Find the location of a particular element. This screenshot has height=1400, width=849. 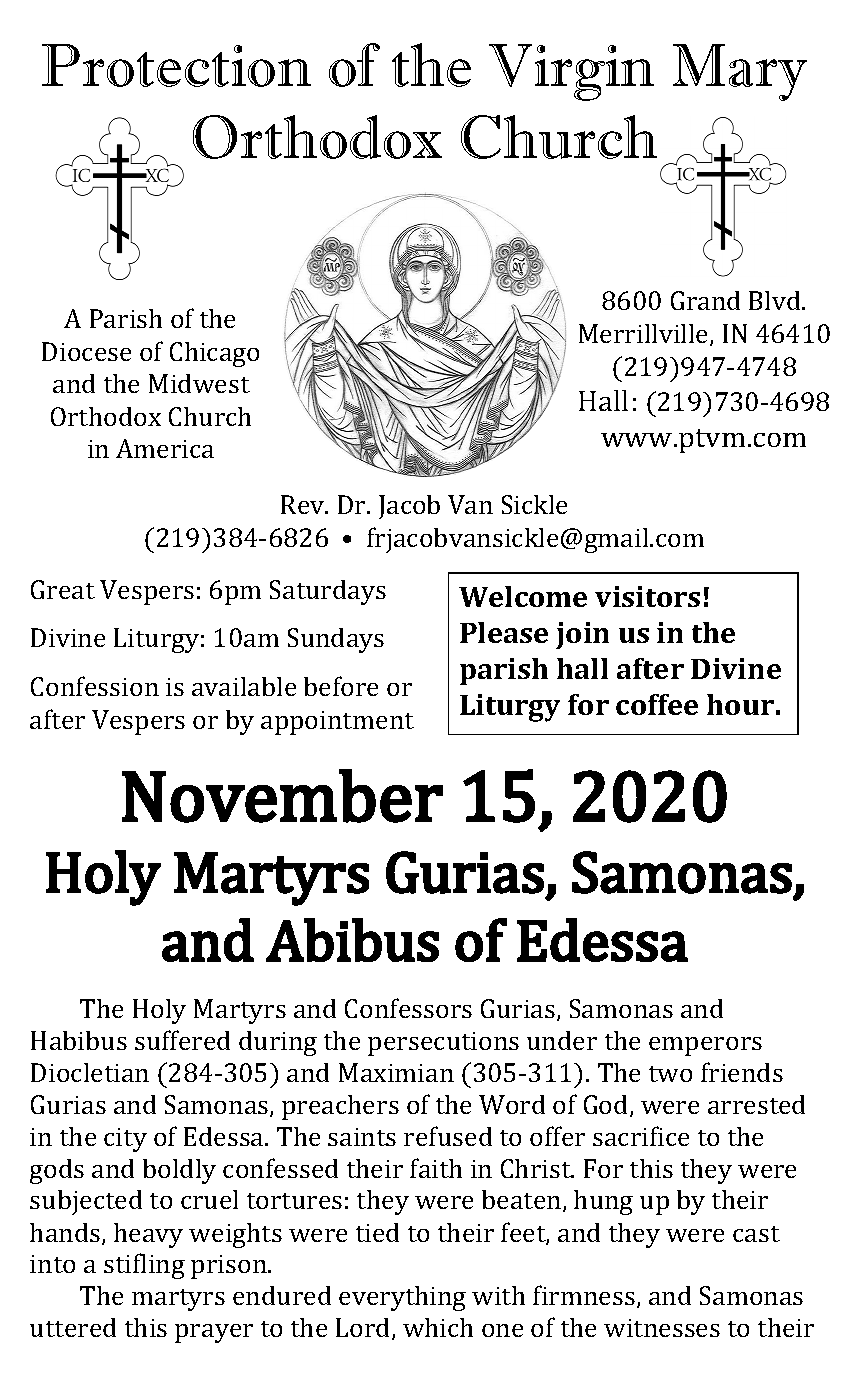

Rev is located at coordinates (304, 504).
